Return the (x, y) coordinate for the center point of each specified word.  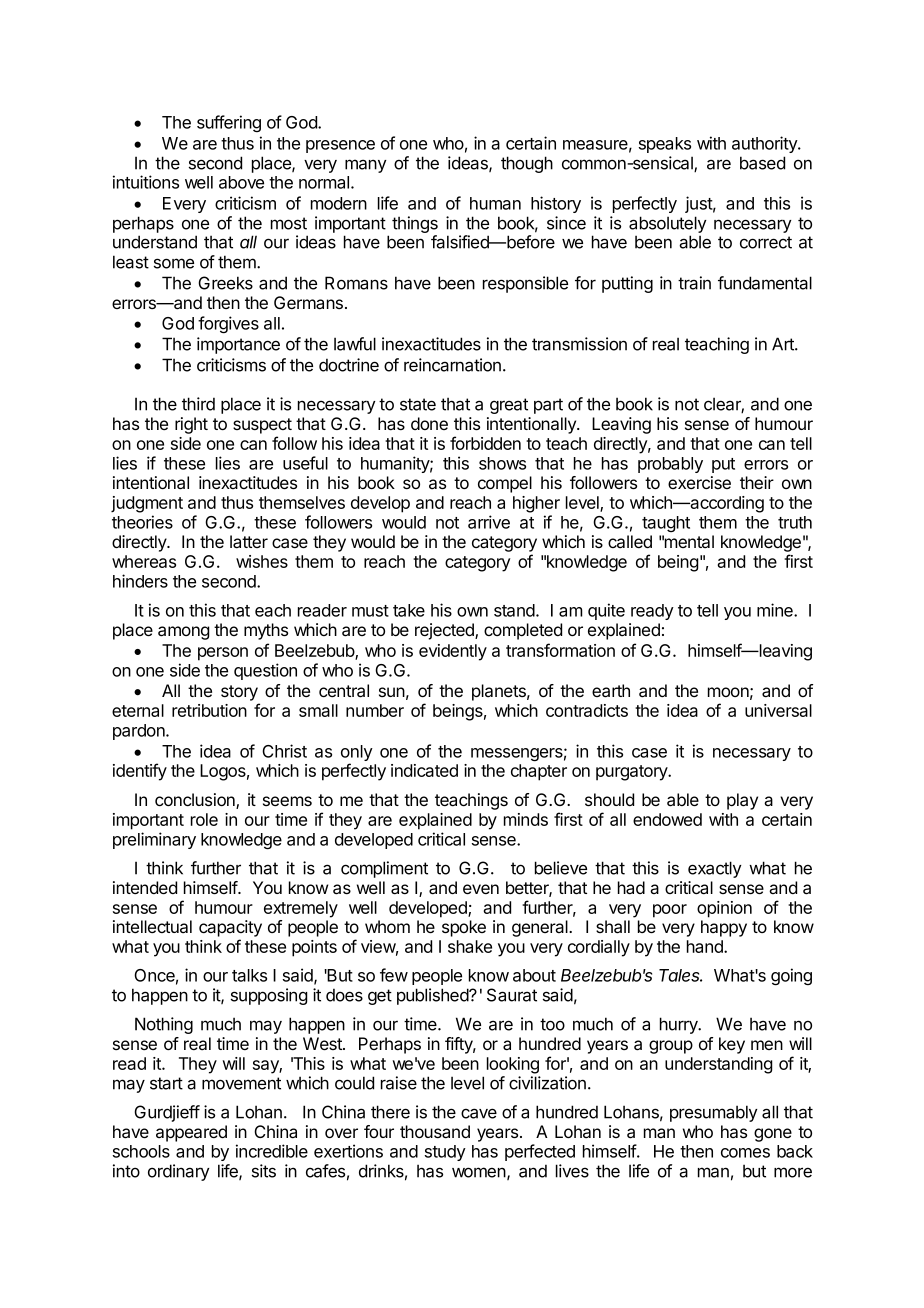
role (204, 819)
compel (505, 484)
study (445, 1153)
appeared (191, 1133)
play (742, 801)
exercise (699, 482)
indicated (424, 770)
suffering (229, 123)
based (762, 163)
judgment (147, 504)
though (527, 164)
